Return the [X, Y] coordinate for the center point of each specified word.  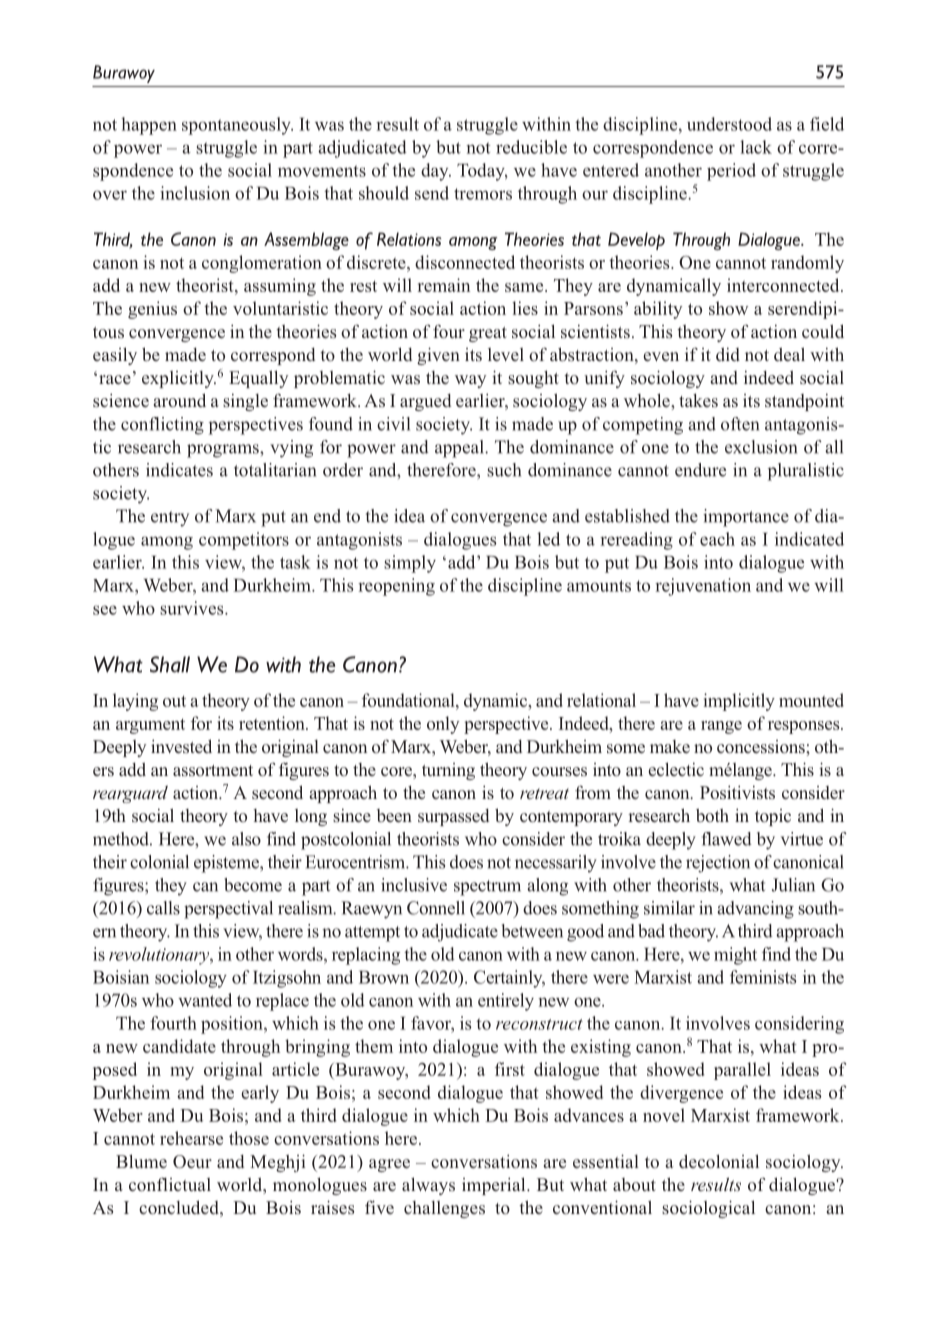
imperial [495, 1186]
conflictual [170, 1184]
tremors [483, 194]
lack [756, 147]
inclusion [195, 193]
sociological [708, 1209]
